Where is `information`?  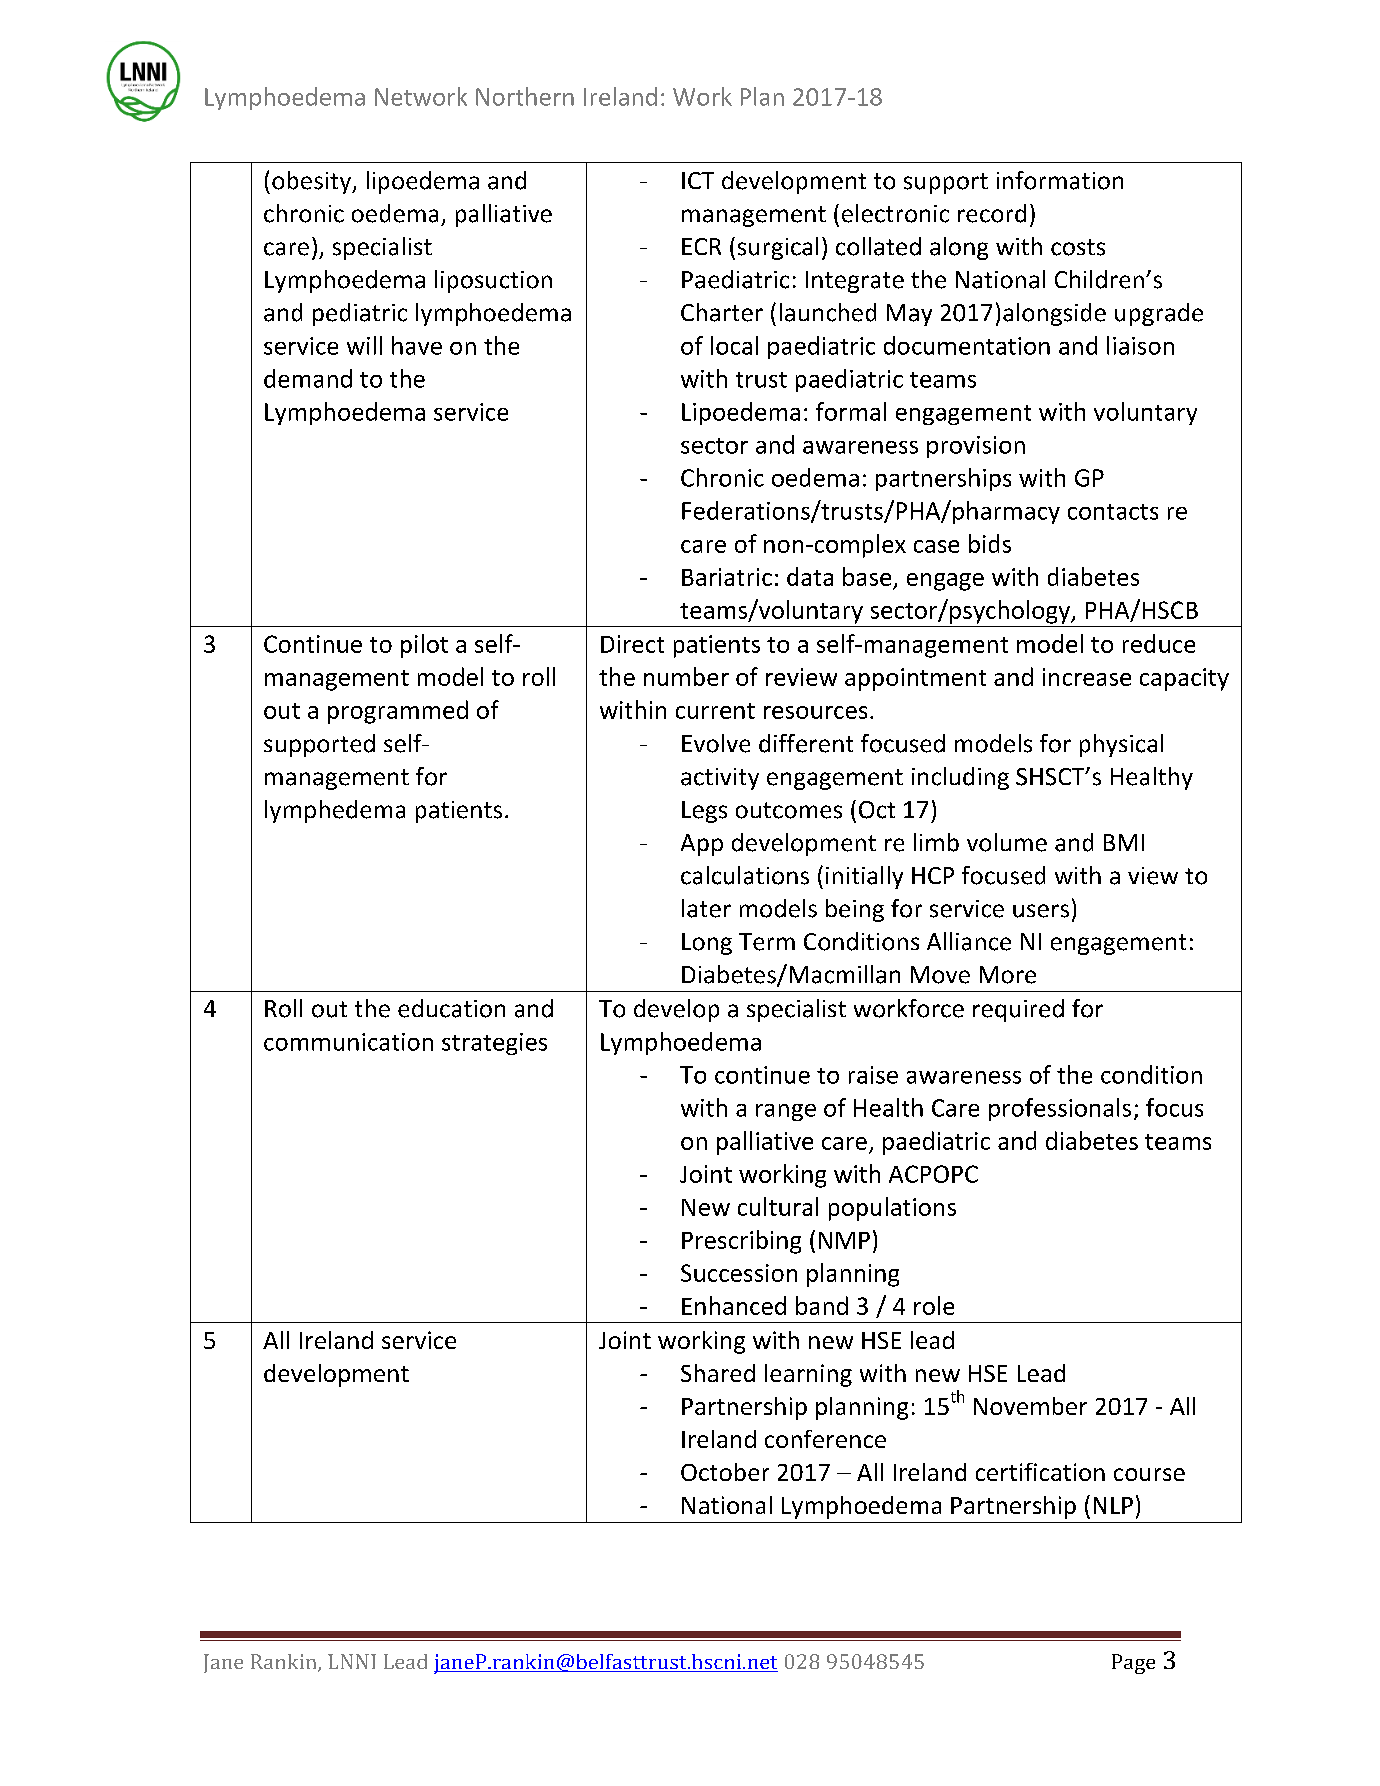
information is located at coordinates (1060, 180).
